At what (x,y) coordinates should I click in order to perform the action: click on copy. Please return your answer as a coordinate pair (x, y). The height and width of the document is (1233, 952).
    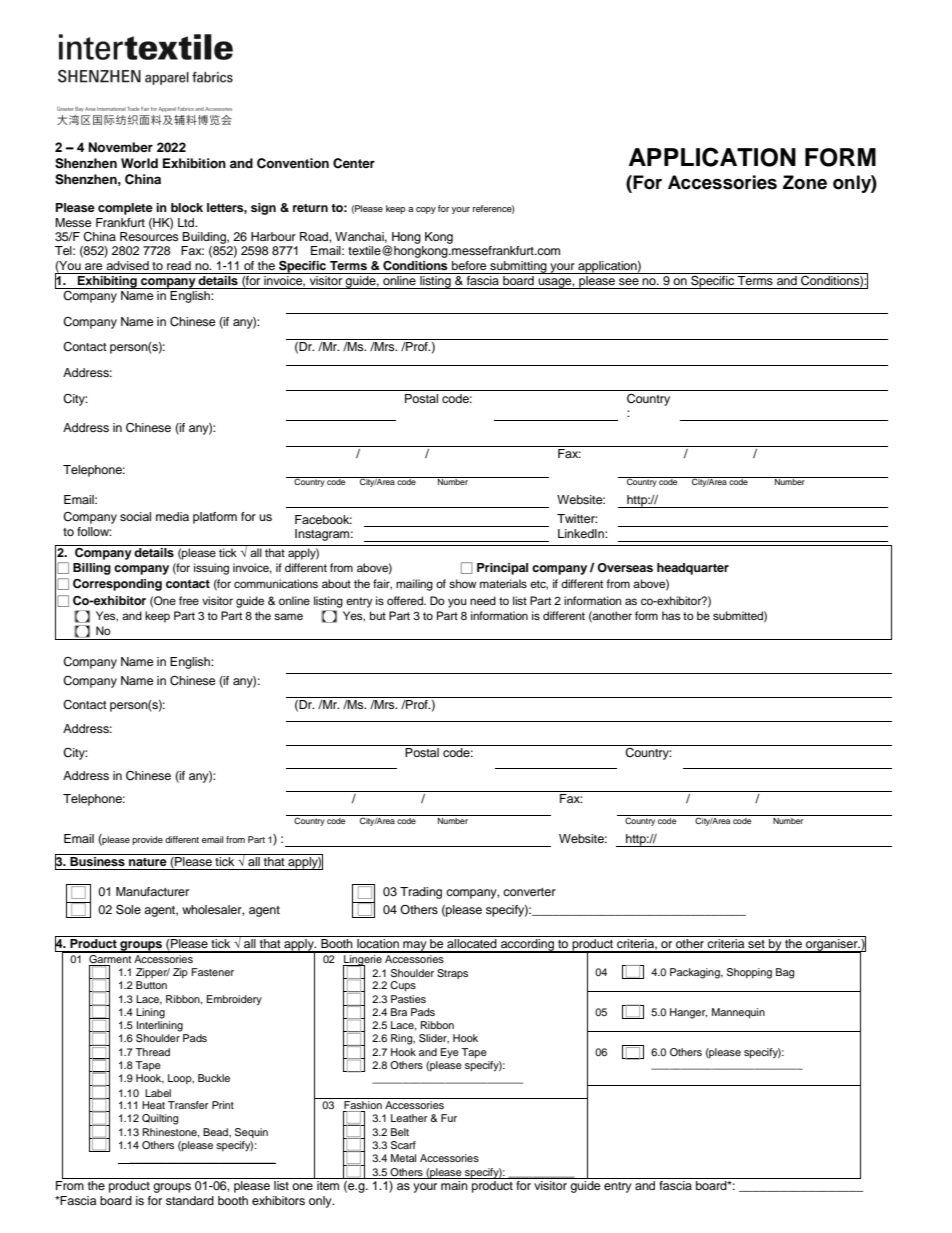
    Looking at the image, I should click on (426, 210).
